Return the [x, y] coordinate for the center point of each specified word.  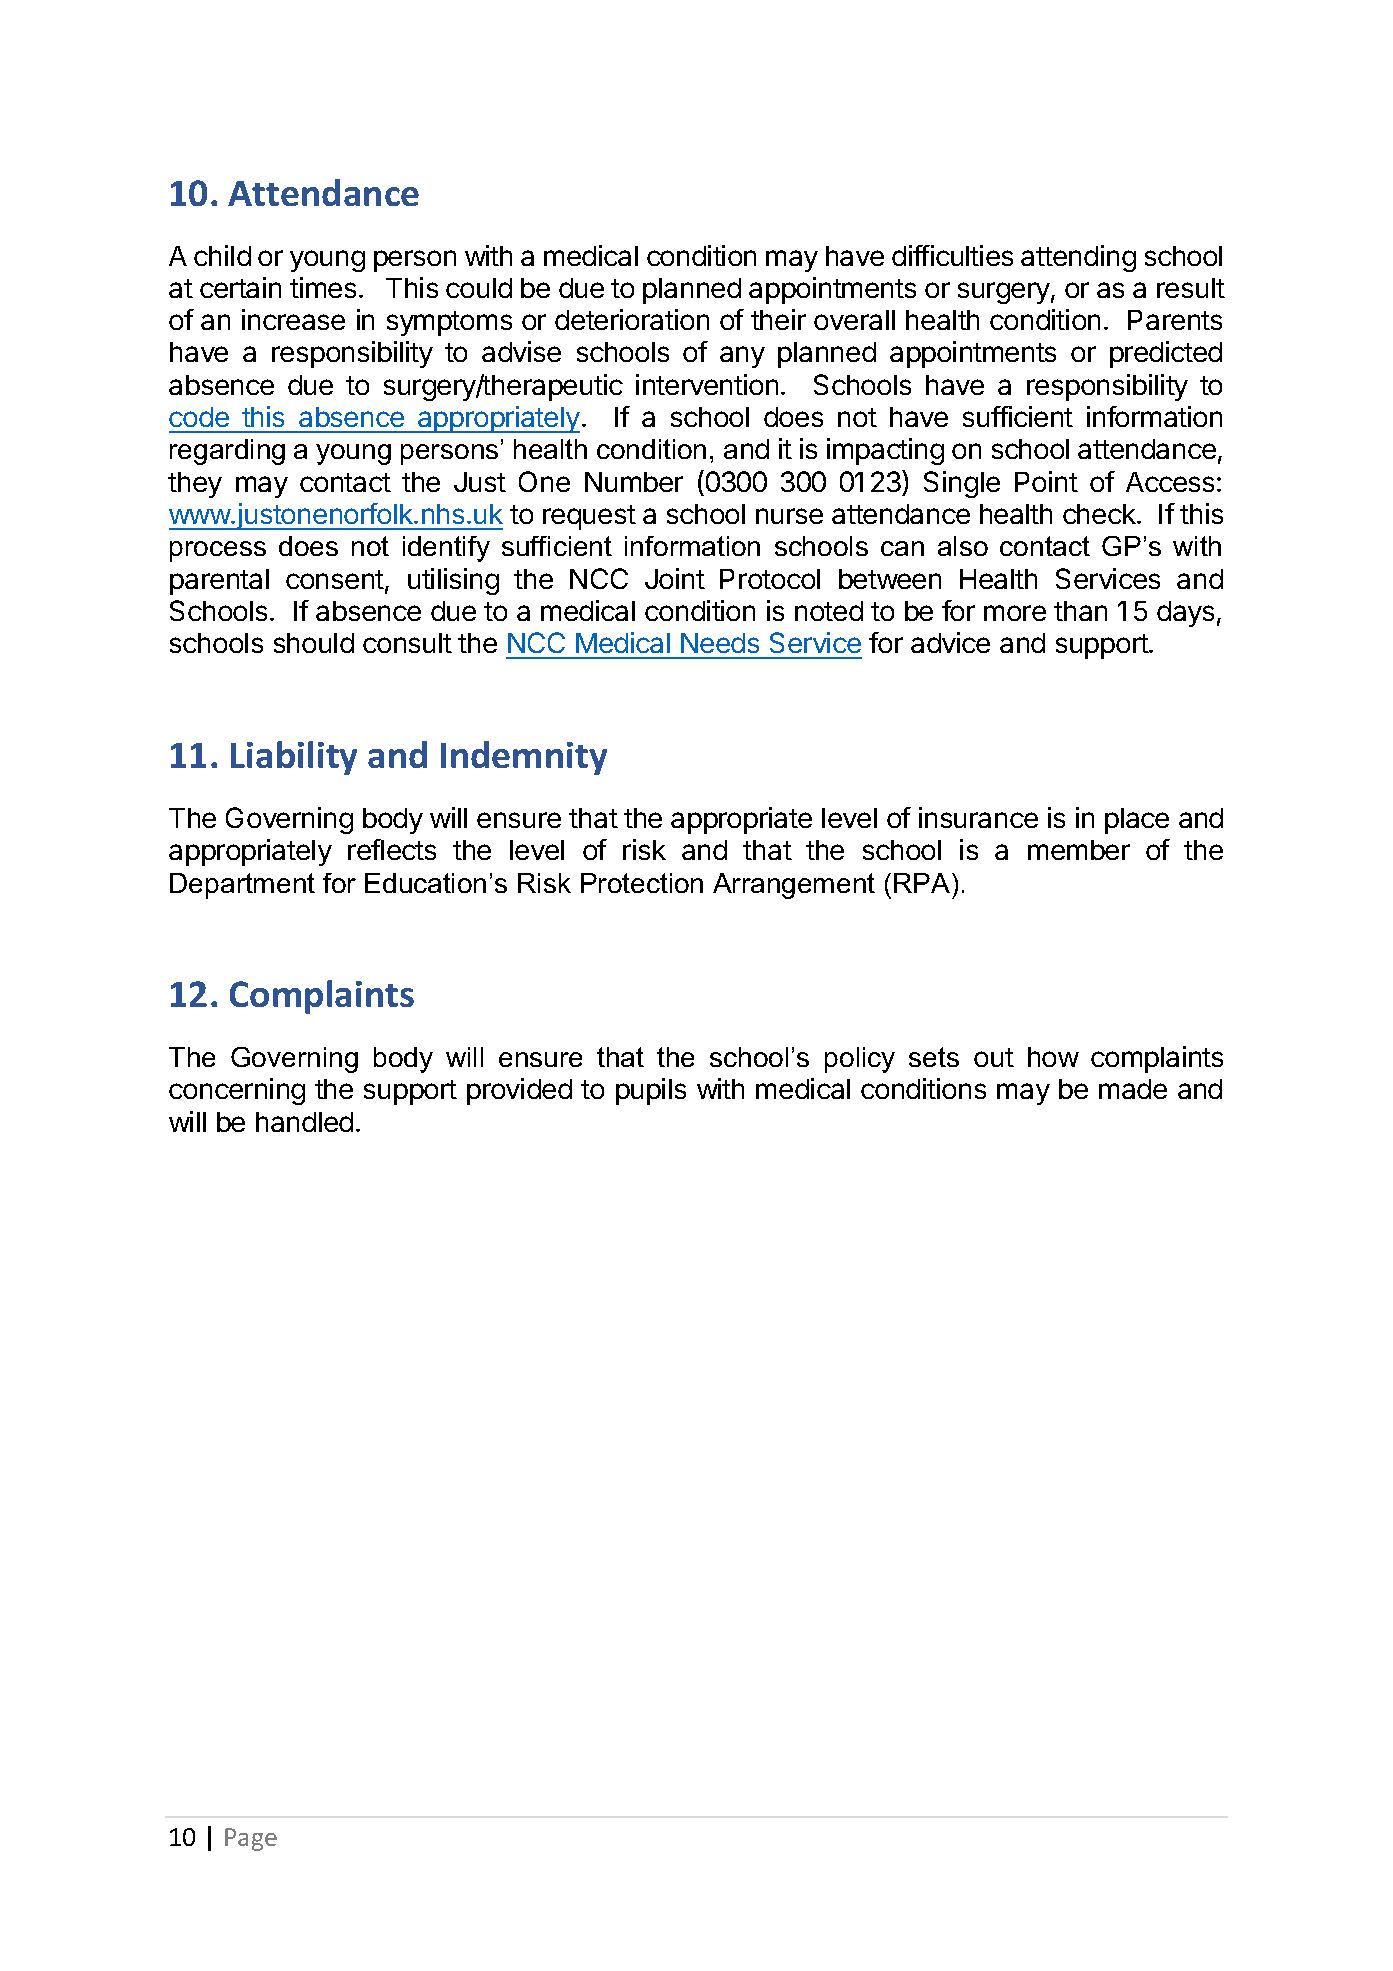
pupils [651, 1091]
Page [251, 1839]
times [323, 287]
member [1079, 850]
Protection [642, 883]
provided [519, 1091]
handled [304, 1122]
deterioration [632, 319]
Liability [294, 758]
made [1133, 1089]
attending [1078, 258]
